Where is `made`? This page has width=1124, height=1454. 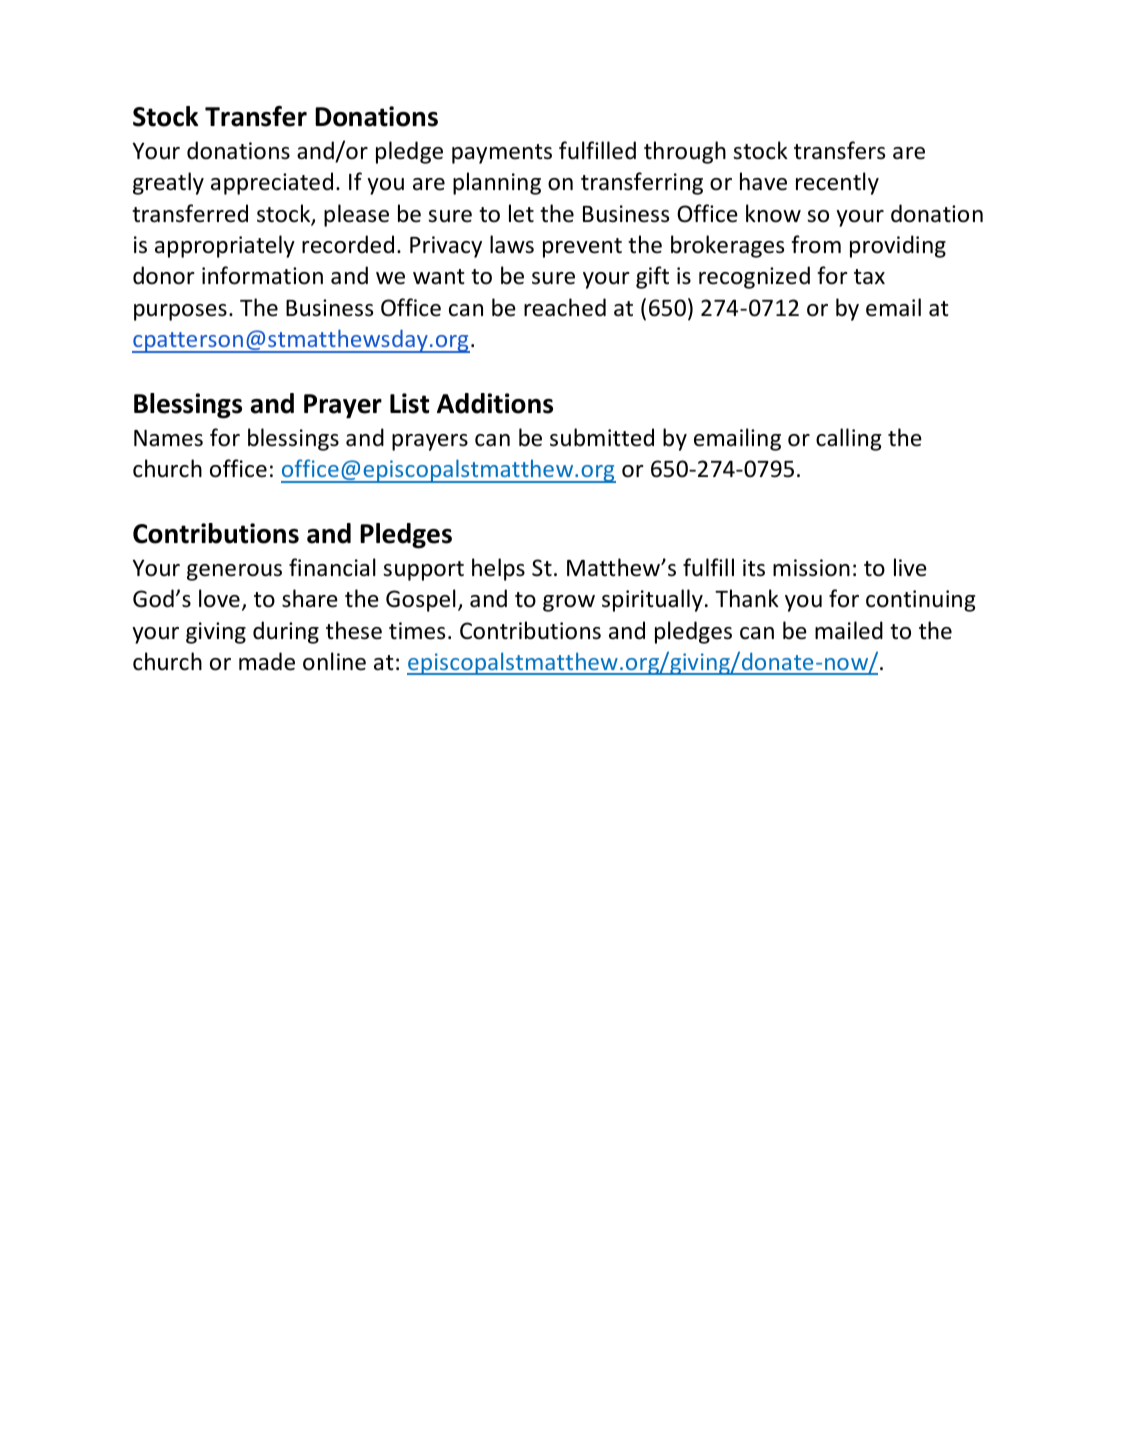
made is located at coordinates (267, 661).
